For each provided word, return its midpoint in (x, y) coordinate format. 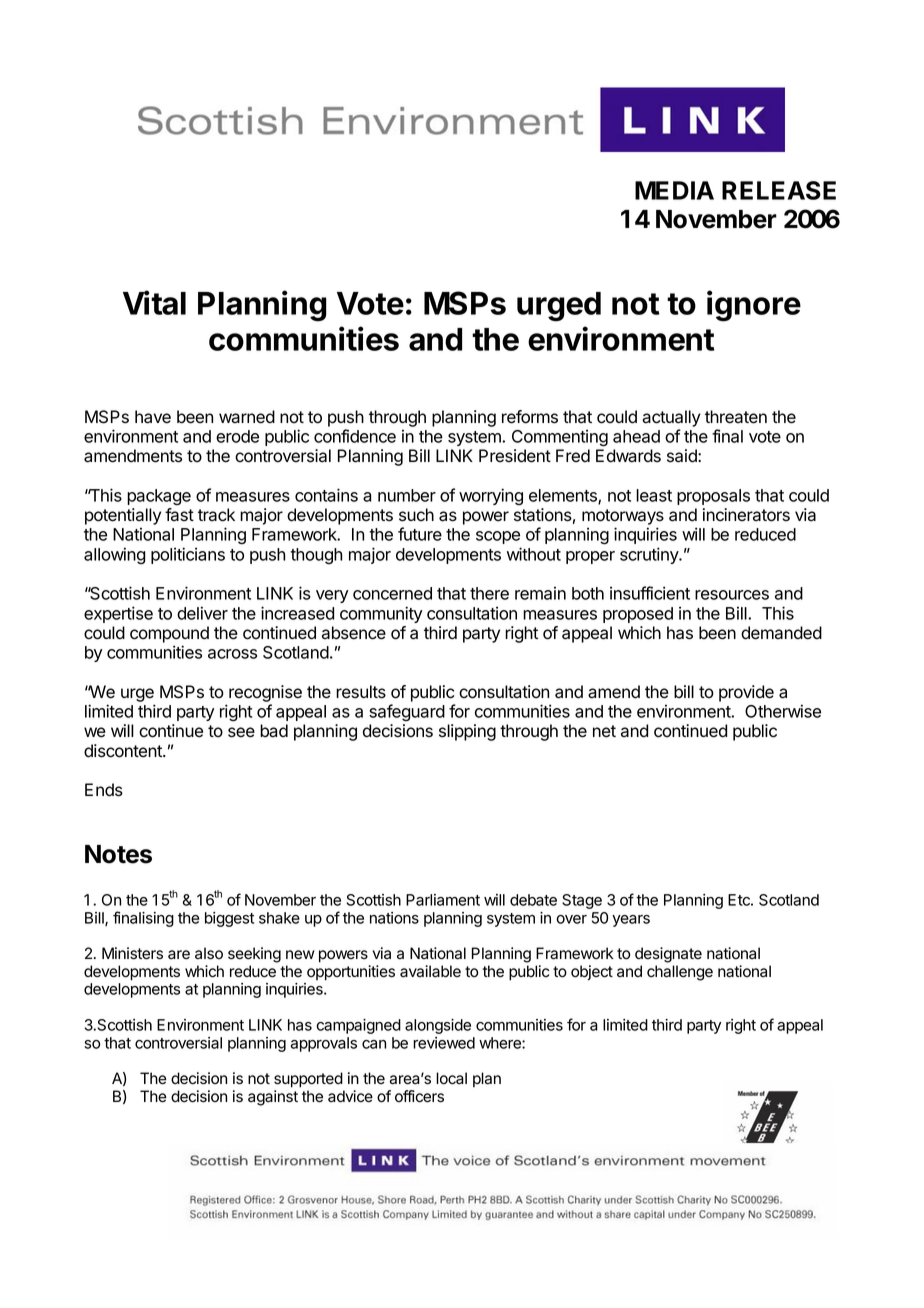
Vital (154, 302)
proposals (713, 497)
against (273, 1098)
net (604, 731)
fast (179, 515)
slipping (467, 732)
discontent (124, 751)
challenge (680, 973)
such (416, 515)
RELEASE (779, 190)
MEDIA (674, 190)
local (451, 1078)
